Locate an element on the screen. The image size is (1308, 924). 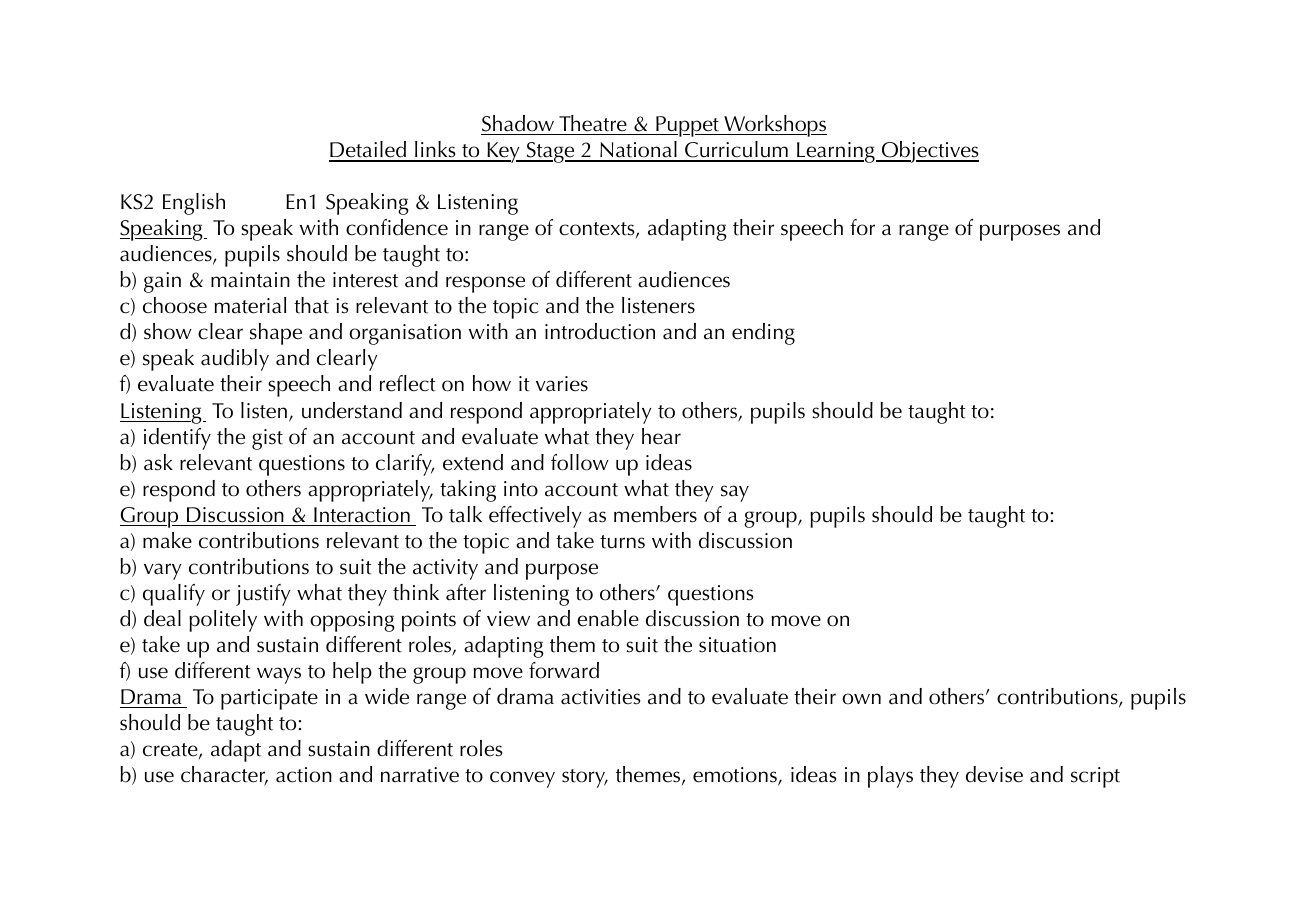
introduction is located at coordinates (600, 331).
